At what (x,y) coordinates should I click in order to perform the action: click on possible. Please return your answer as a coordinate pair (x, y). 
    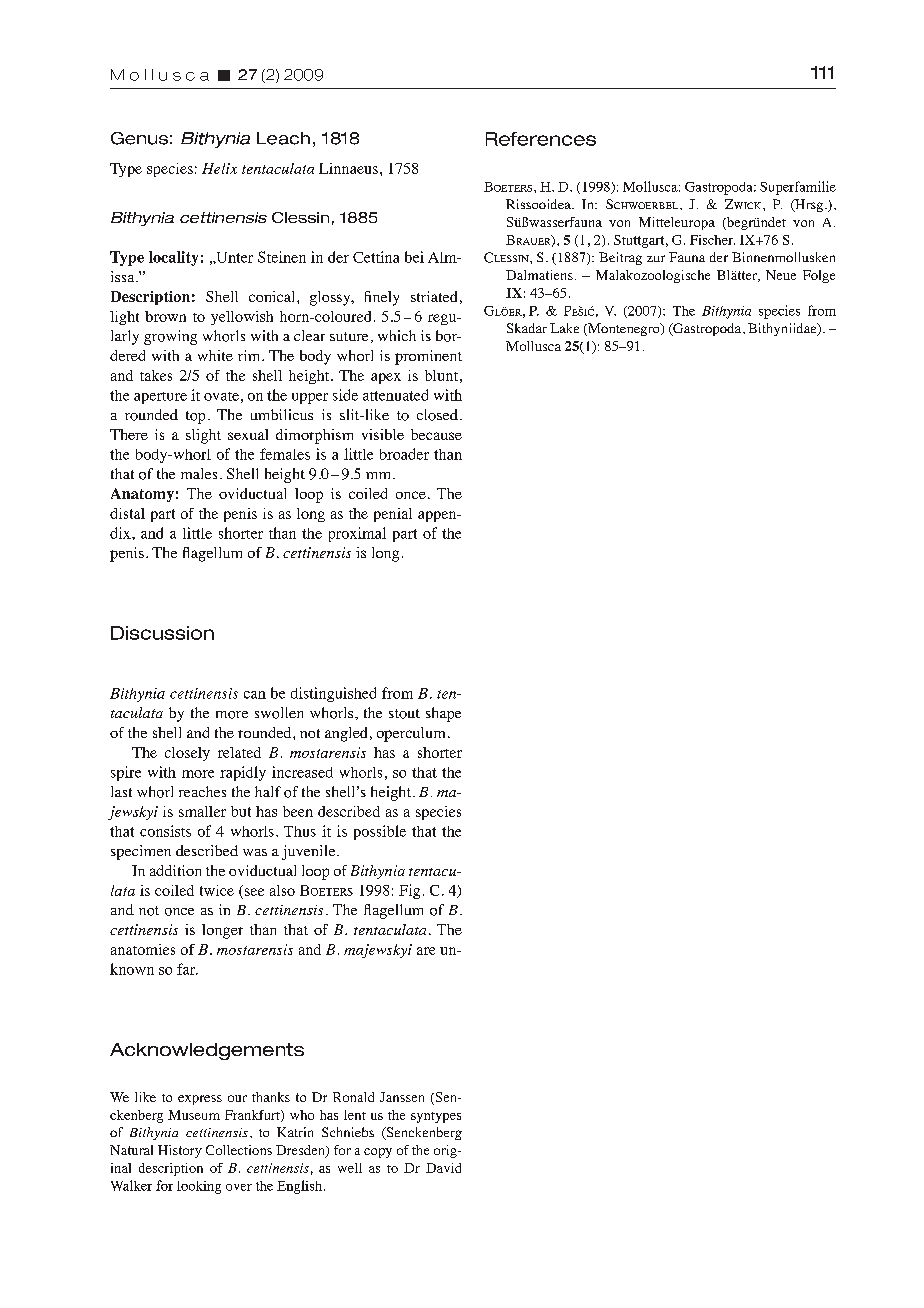
    Looking at the image, I should click on (380, 832).
